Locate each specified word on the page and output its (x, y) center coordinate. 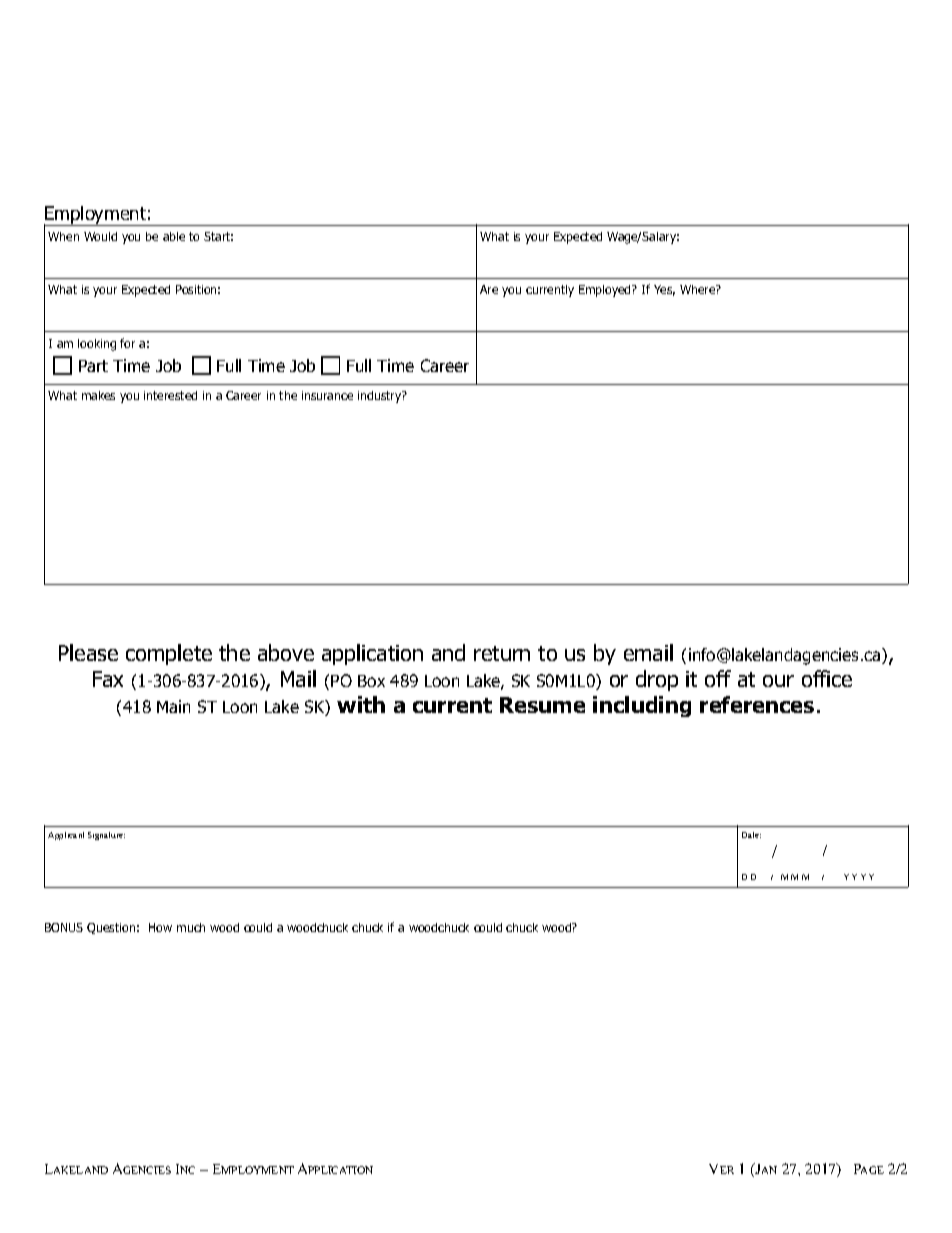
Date (751, 835)
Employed (606, 291)
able (174, 236)
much (191, 927)
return (502, 653)
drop (657, 680)
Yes (664, 290)
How (160, 927)
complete (169, 654)
